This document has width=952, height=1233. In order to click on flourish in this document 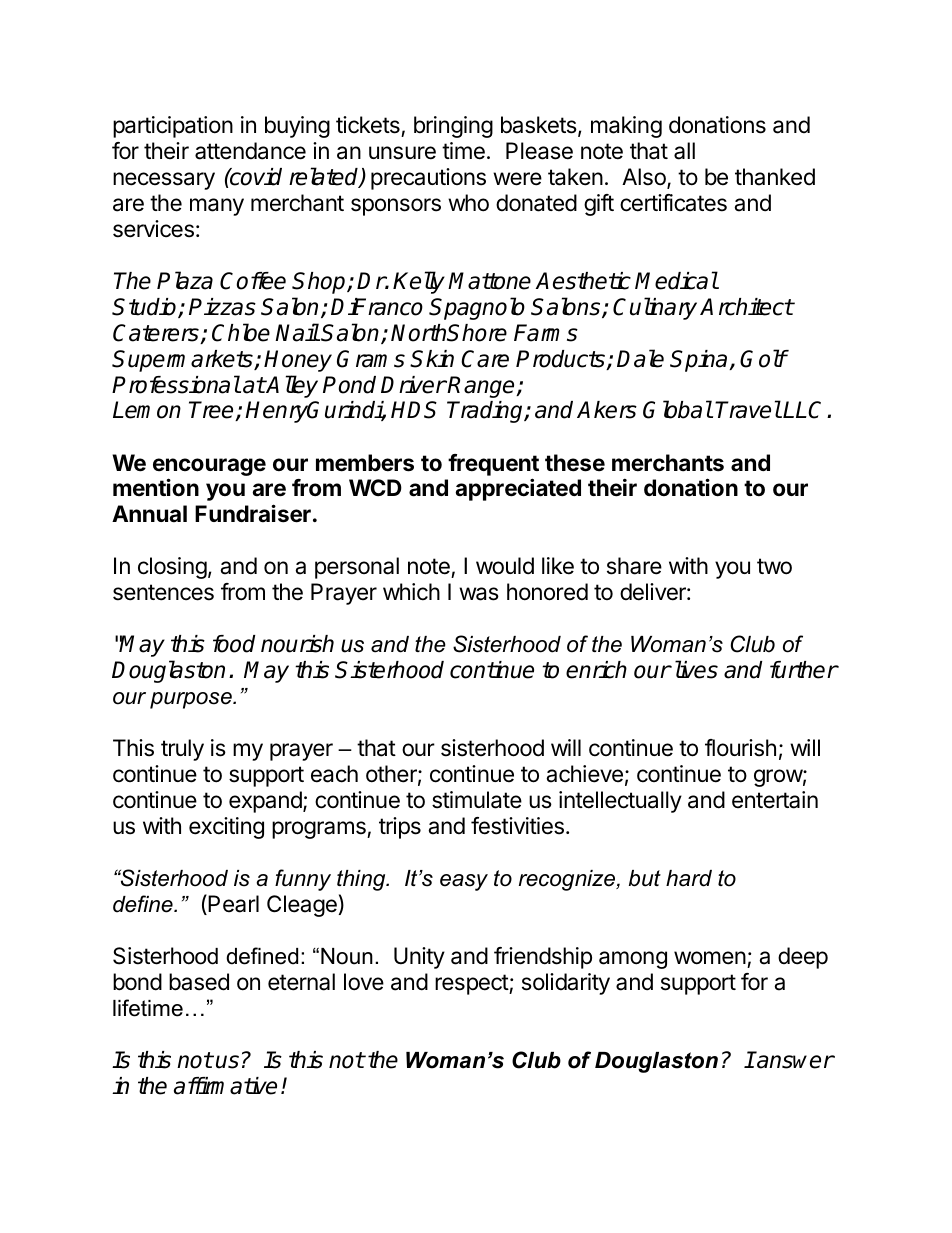, I will do `click(740, 748)`.
